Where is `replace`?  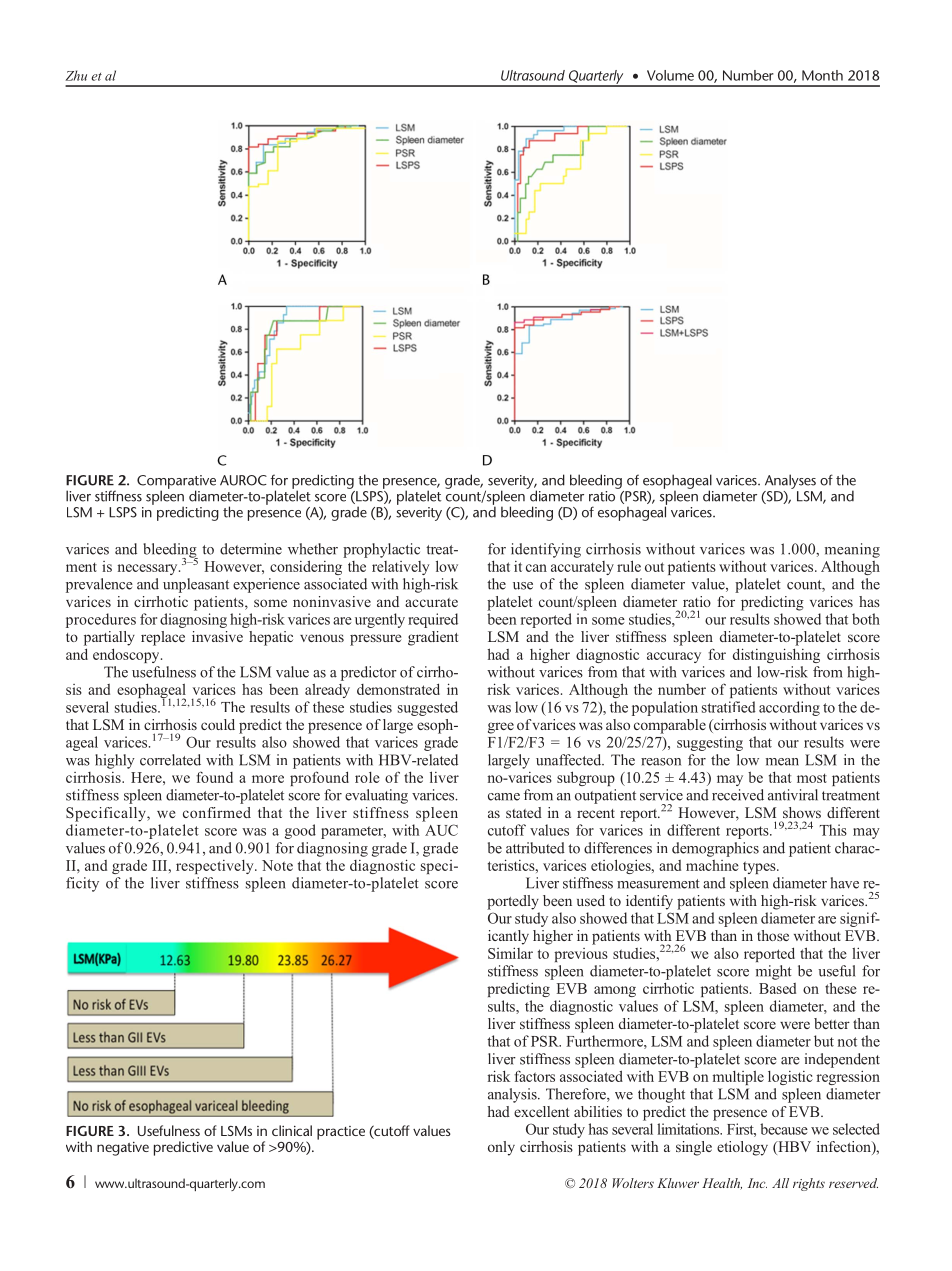 replace is located at coordinates (163, 638).
